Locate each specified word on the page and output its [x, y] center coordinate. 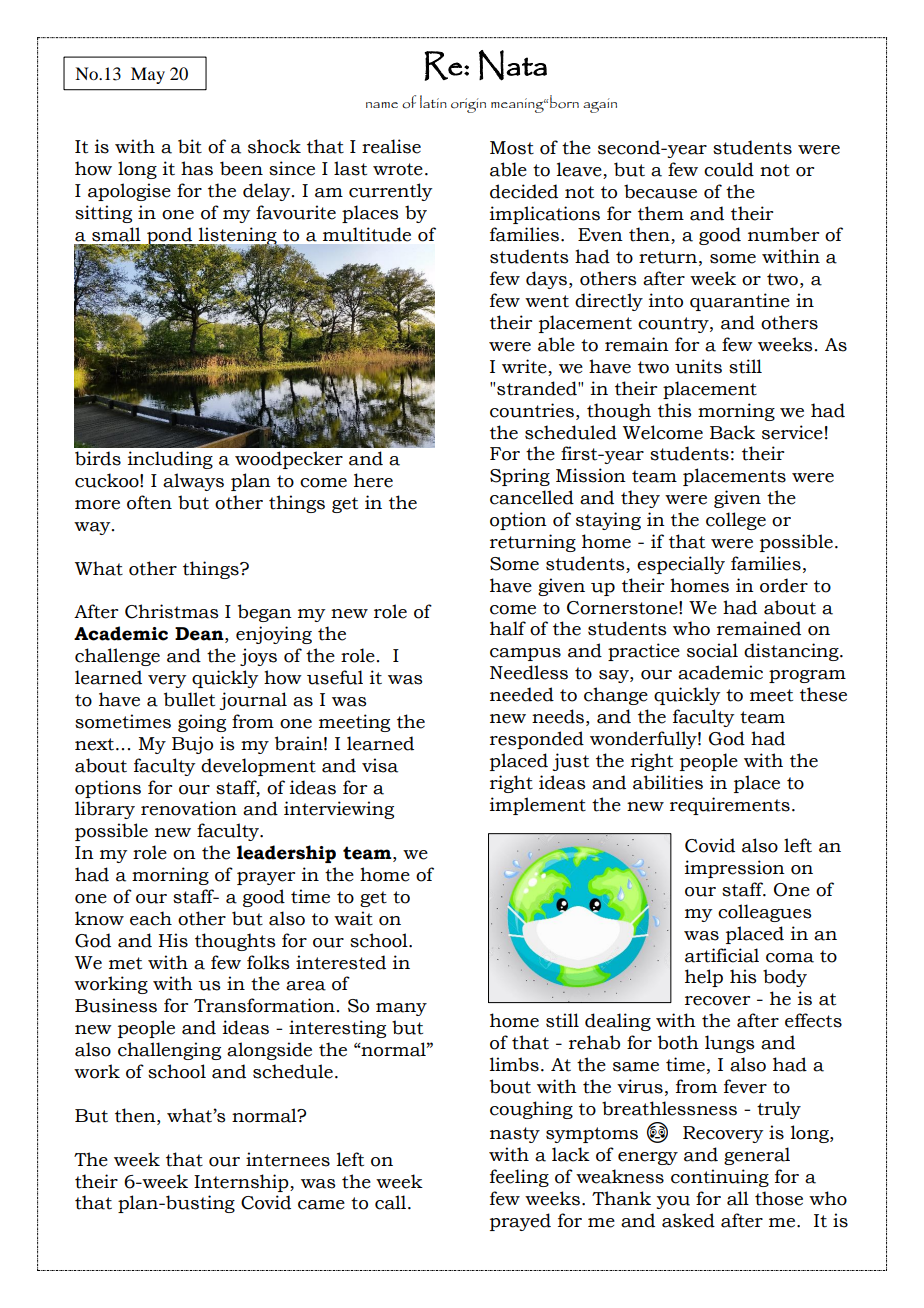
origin [468, 105]
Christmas [172, 611]
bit [190, 146]
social [712, 650]
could [729, 169]
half [508, 628]
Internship [242, 1183]
